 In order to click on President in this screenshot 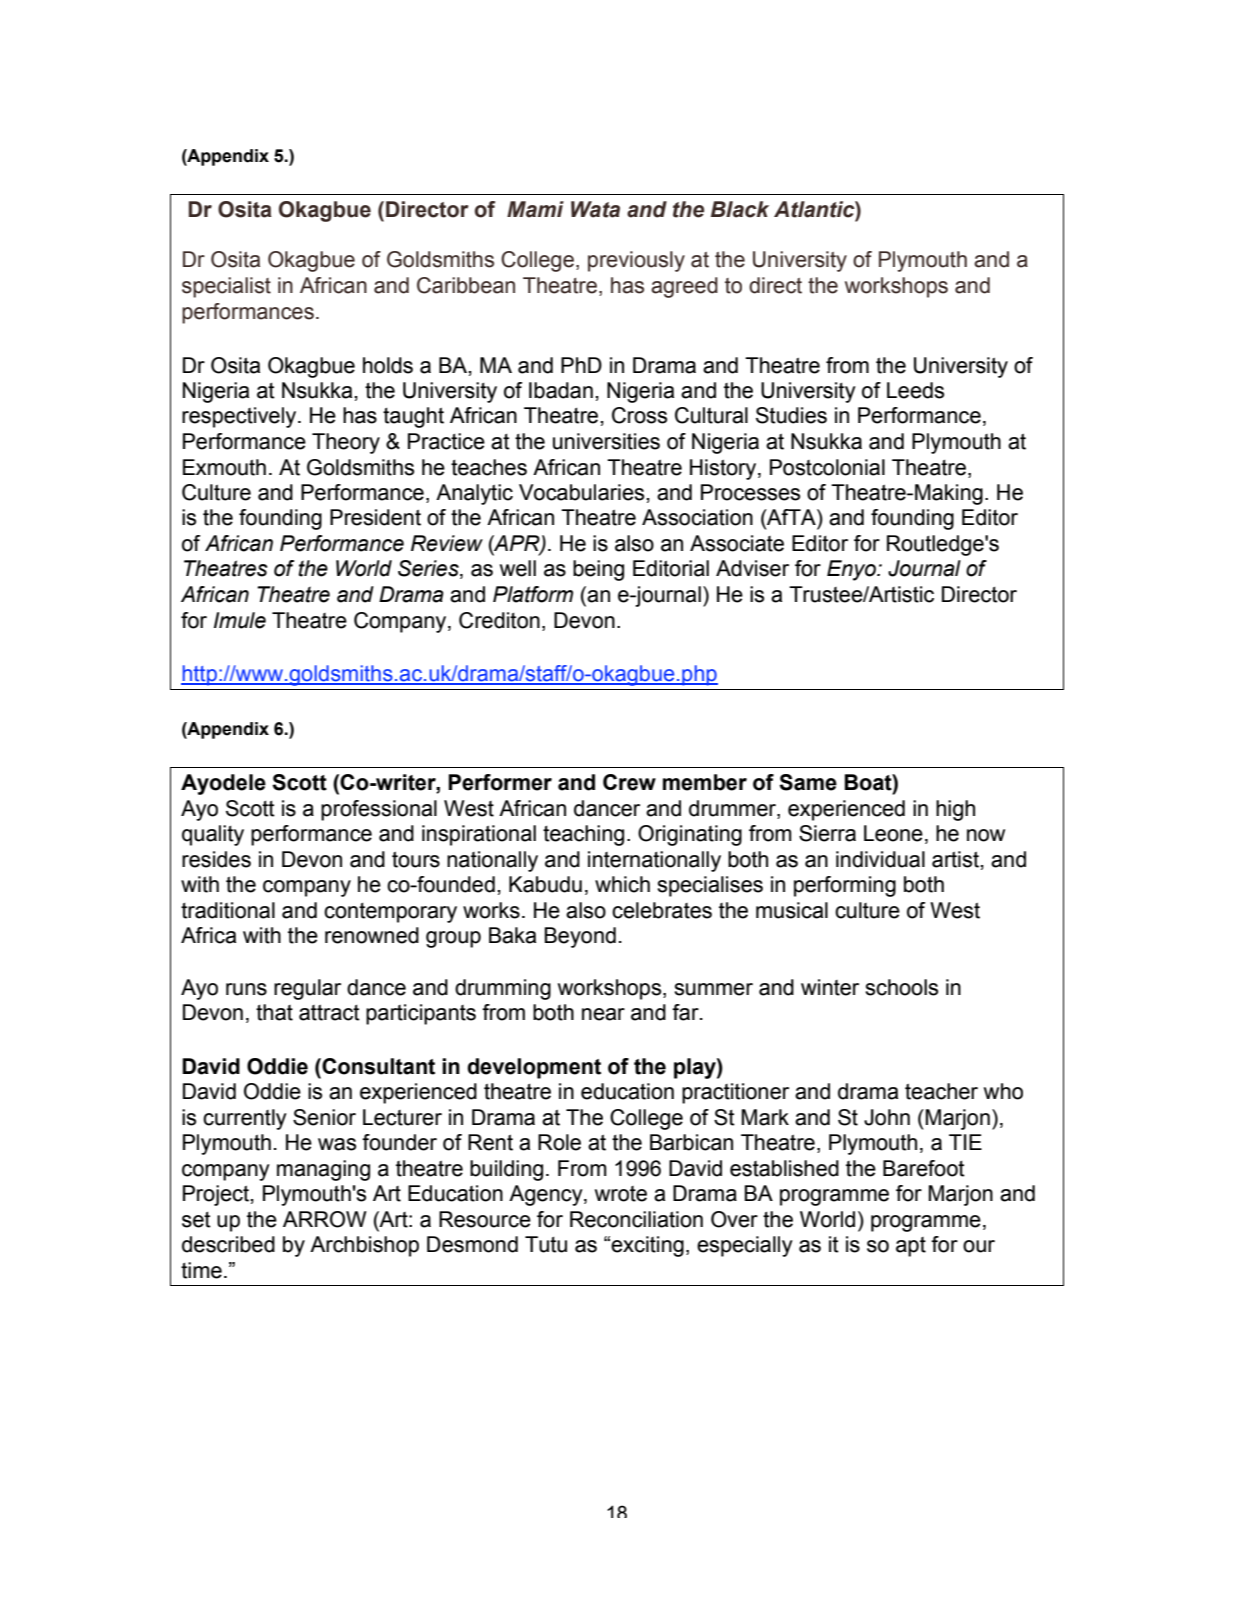, I will do `click(375, 517)`.
